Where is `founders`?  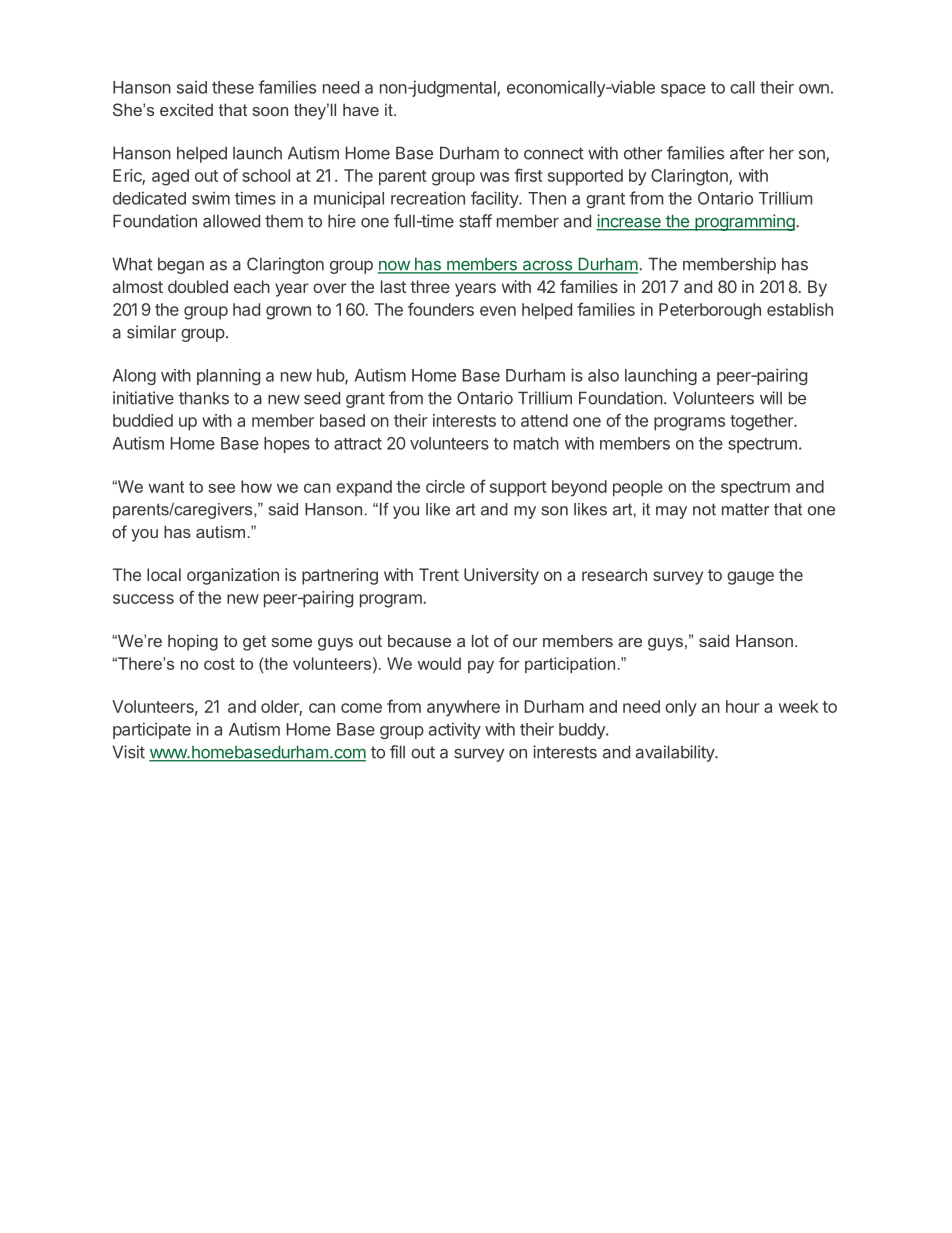
founders is located at coordinates (441, 309).
